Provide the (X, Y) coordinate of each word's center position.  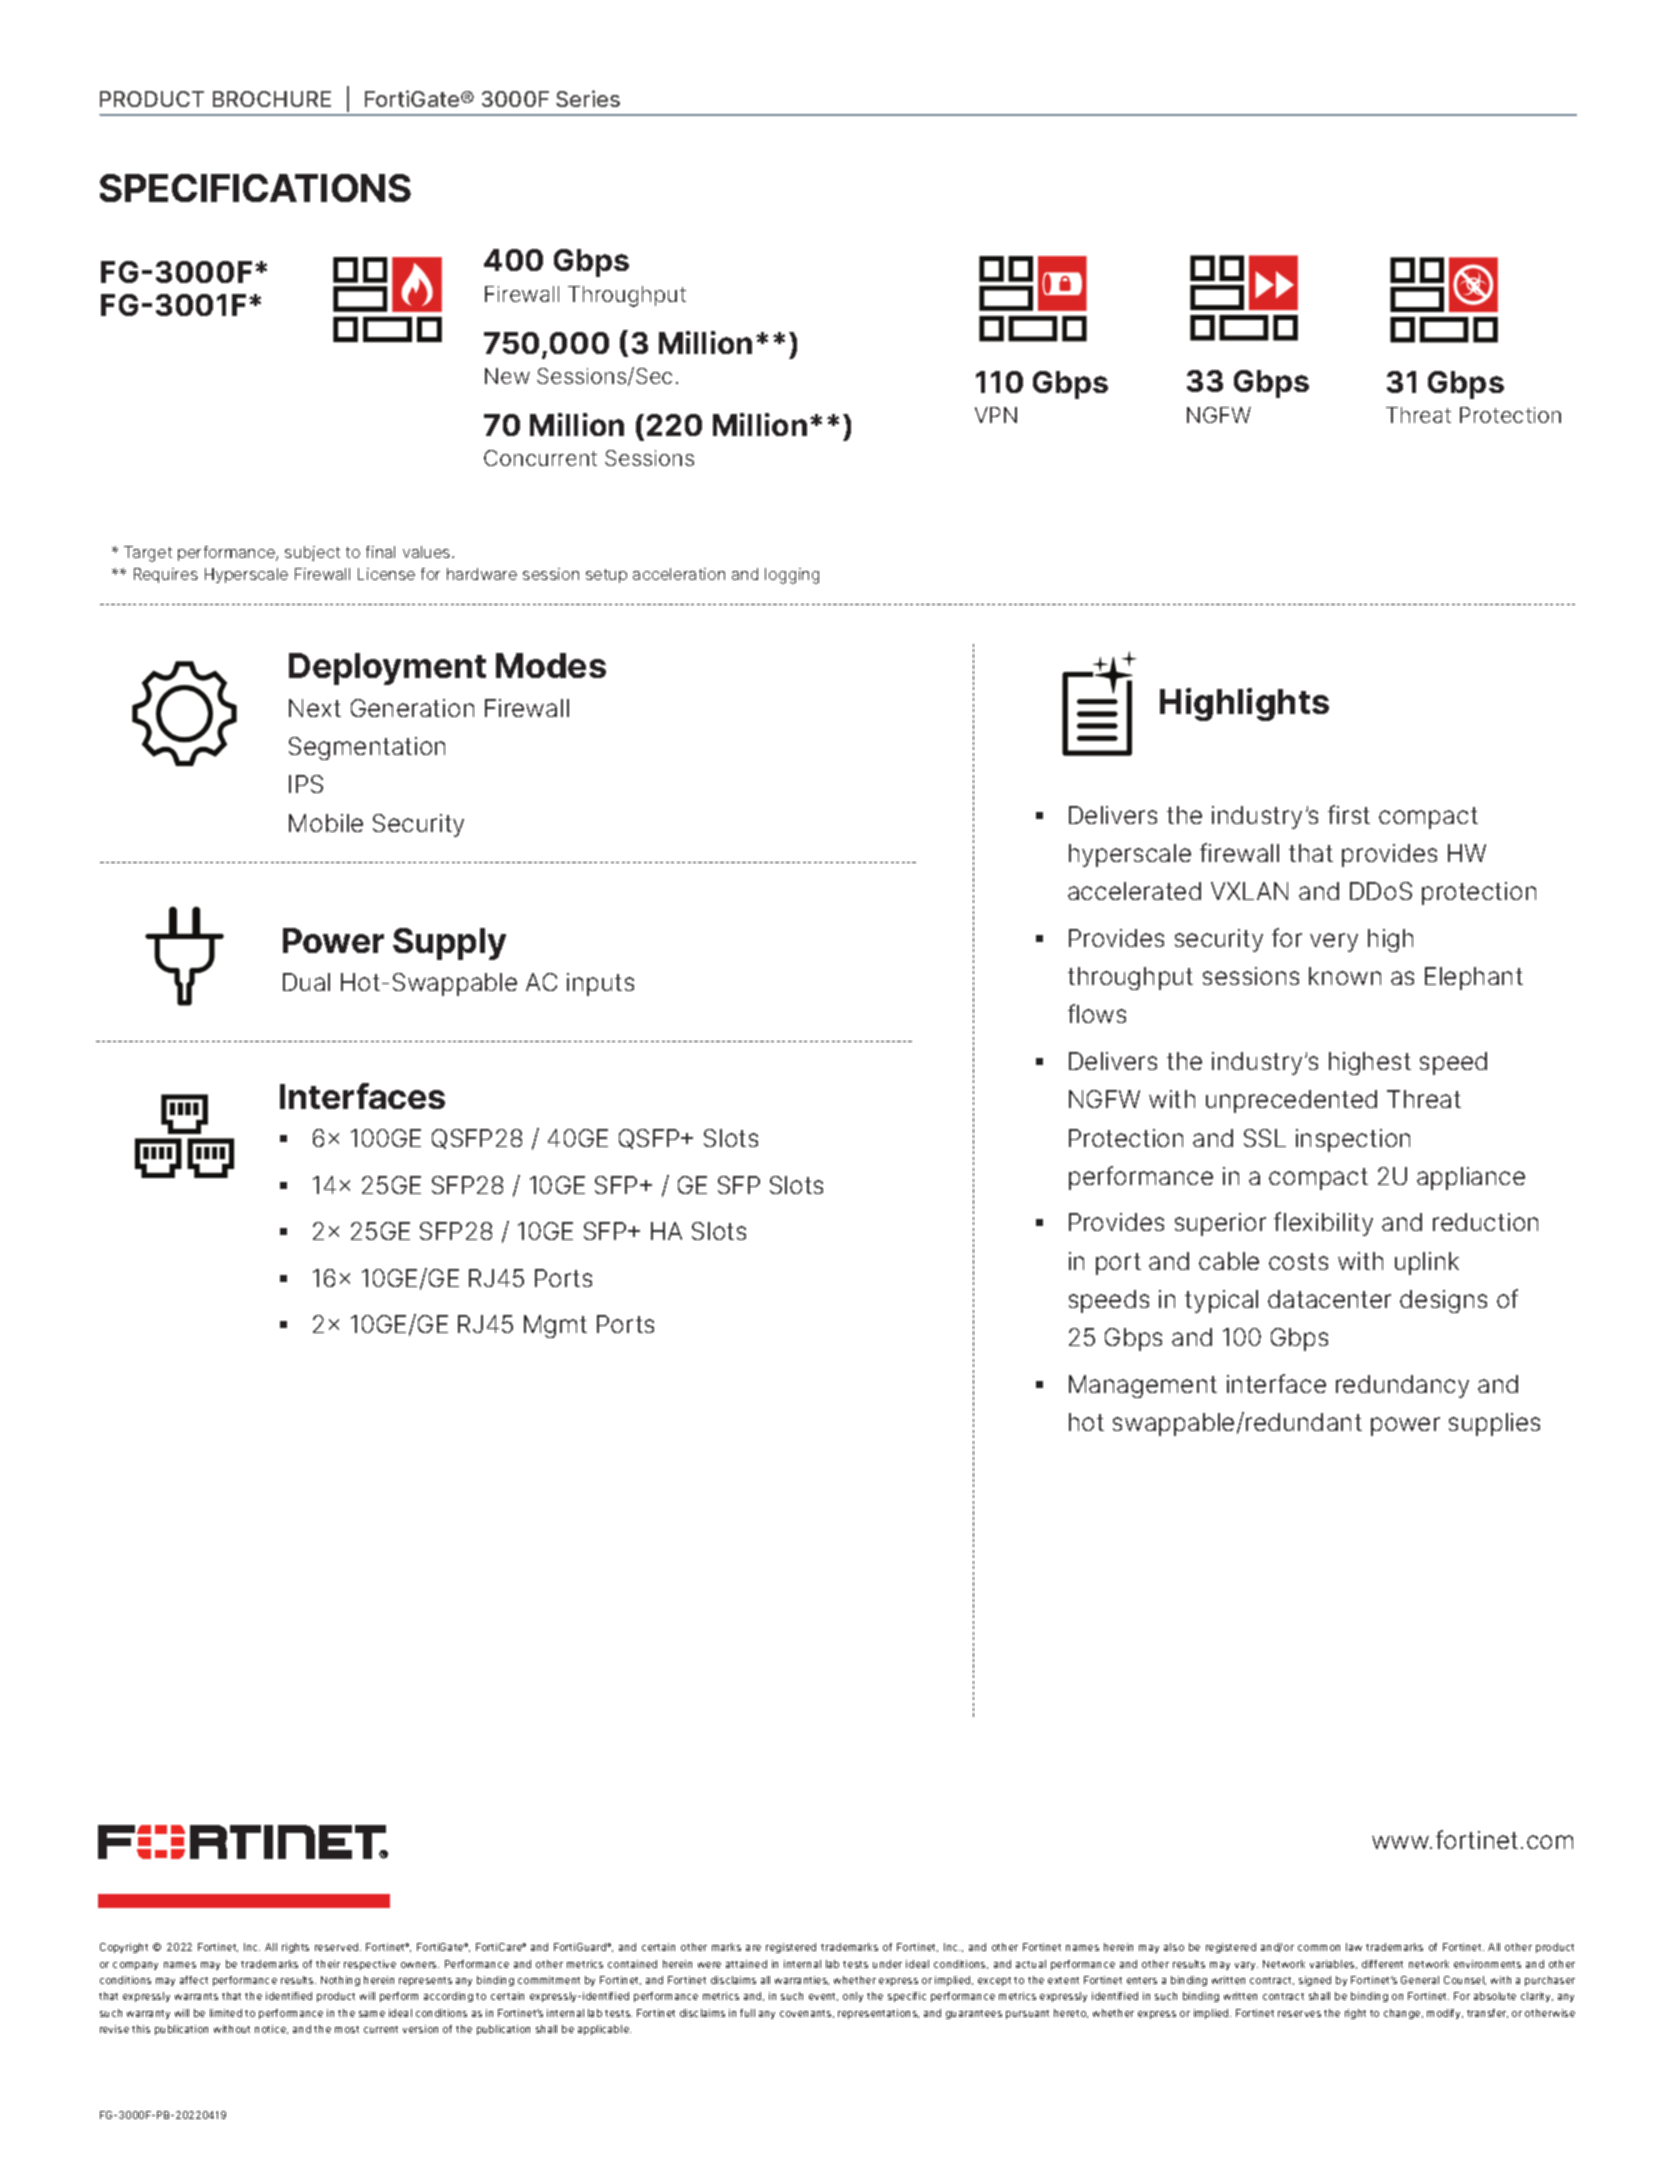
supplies (1494, 1424)
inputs (600, 984)
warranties (802, 1980)
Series (588, 98)
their (328, 1964)
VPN (996, 415)
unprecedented (1291, 1101)
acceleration (679, 574)
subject (312, 553)
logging (792, 576)
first (1349, 814)
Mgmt (555, 1326)
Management (1143, 1386)
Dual (306, 982)
